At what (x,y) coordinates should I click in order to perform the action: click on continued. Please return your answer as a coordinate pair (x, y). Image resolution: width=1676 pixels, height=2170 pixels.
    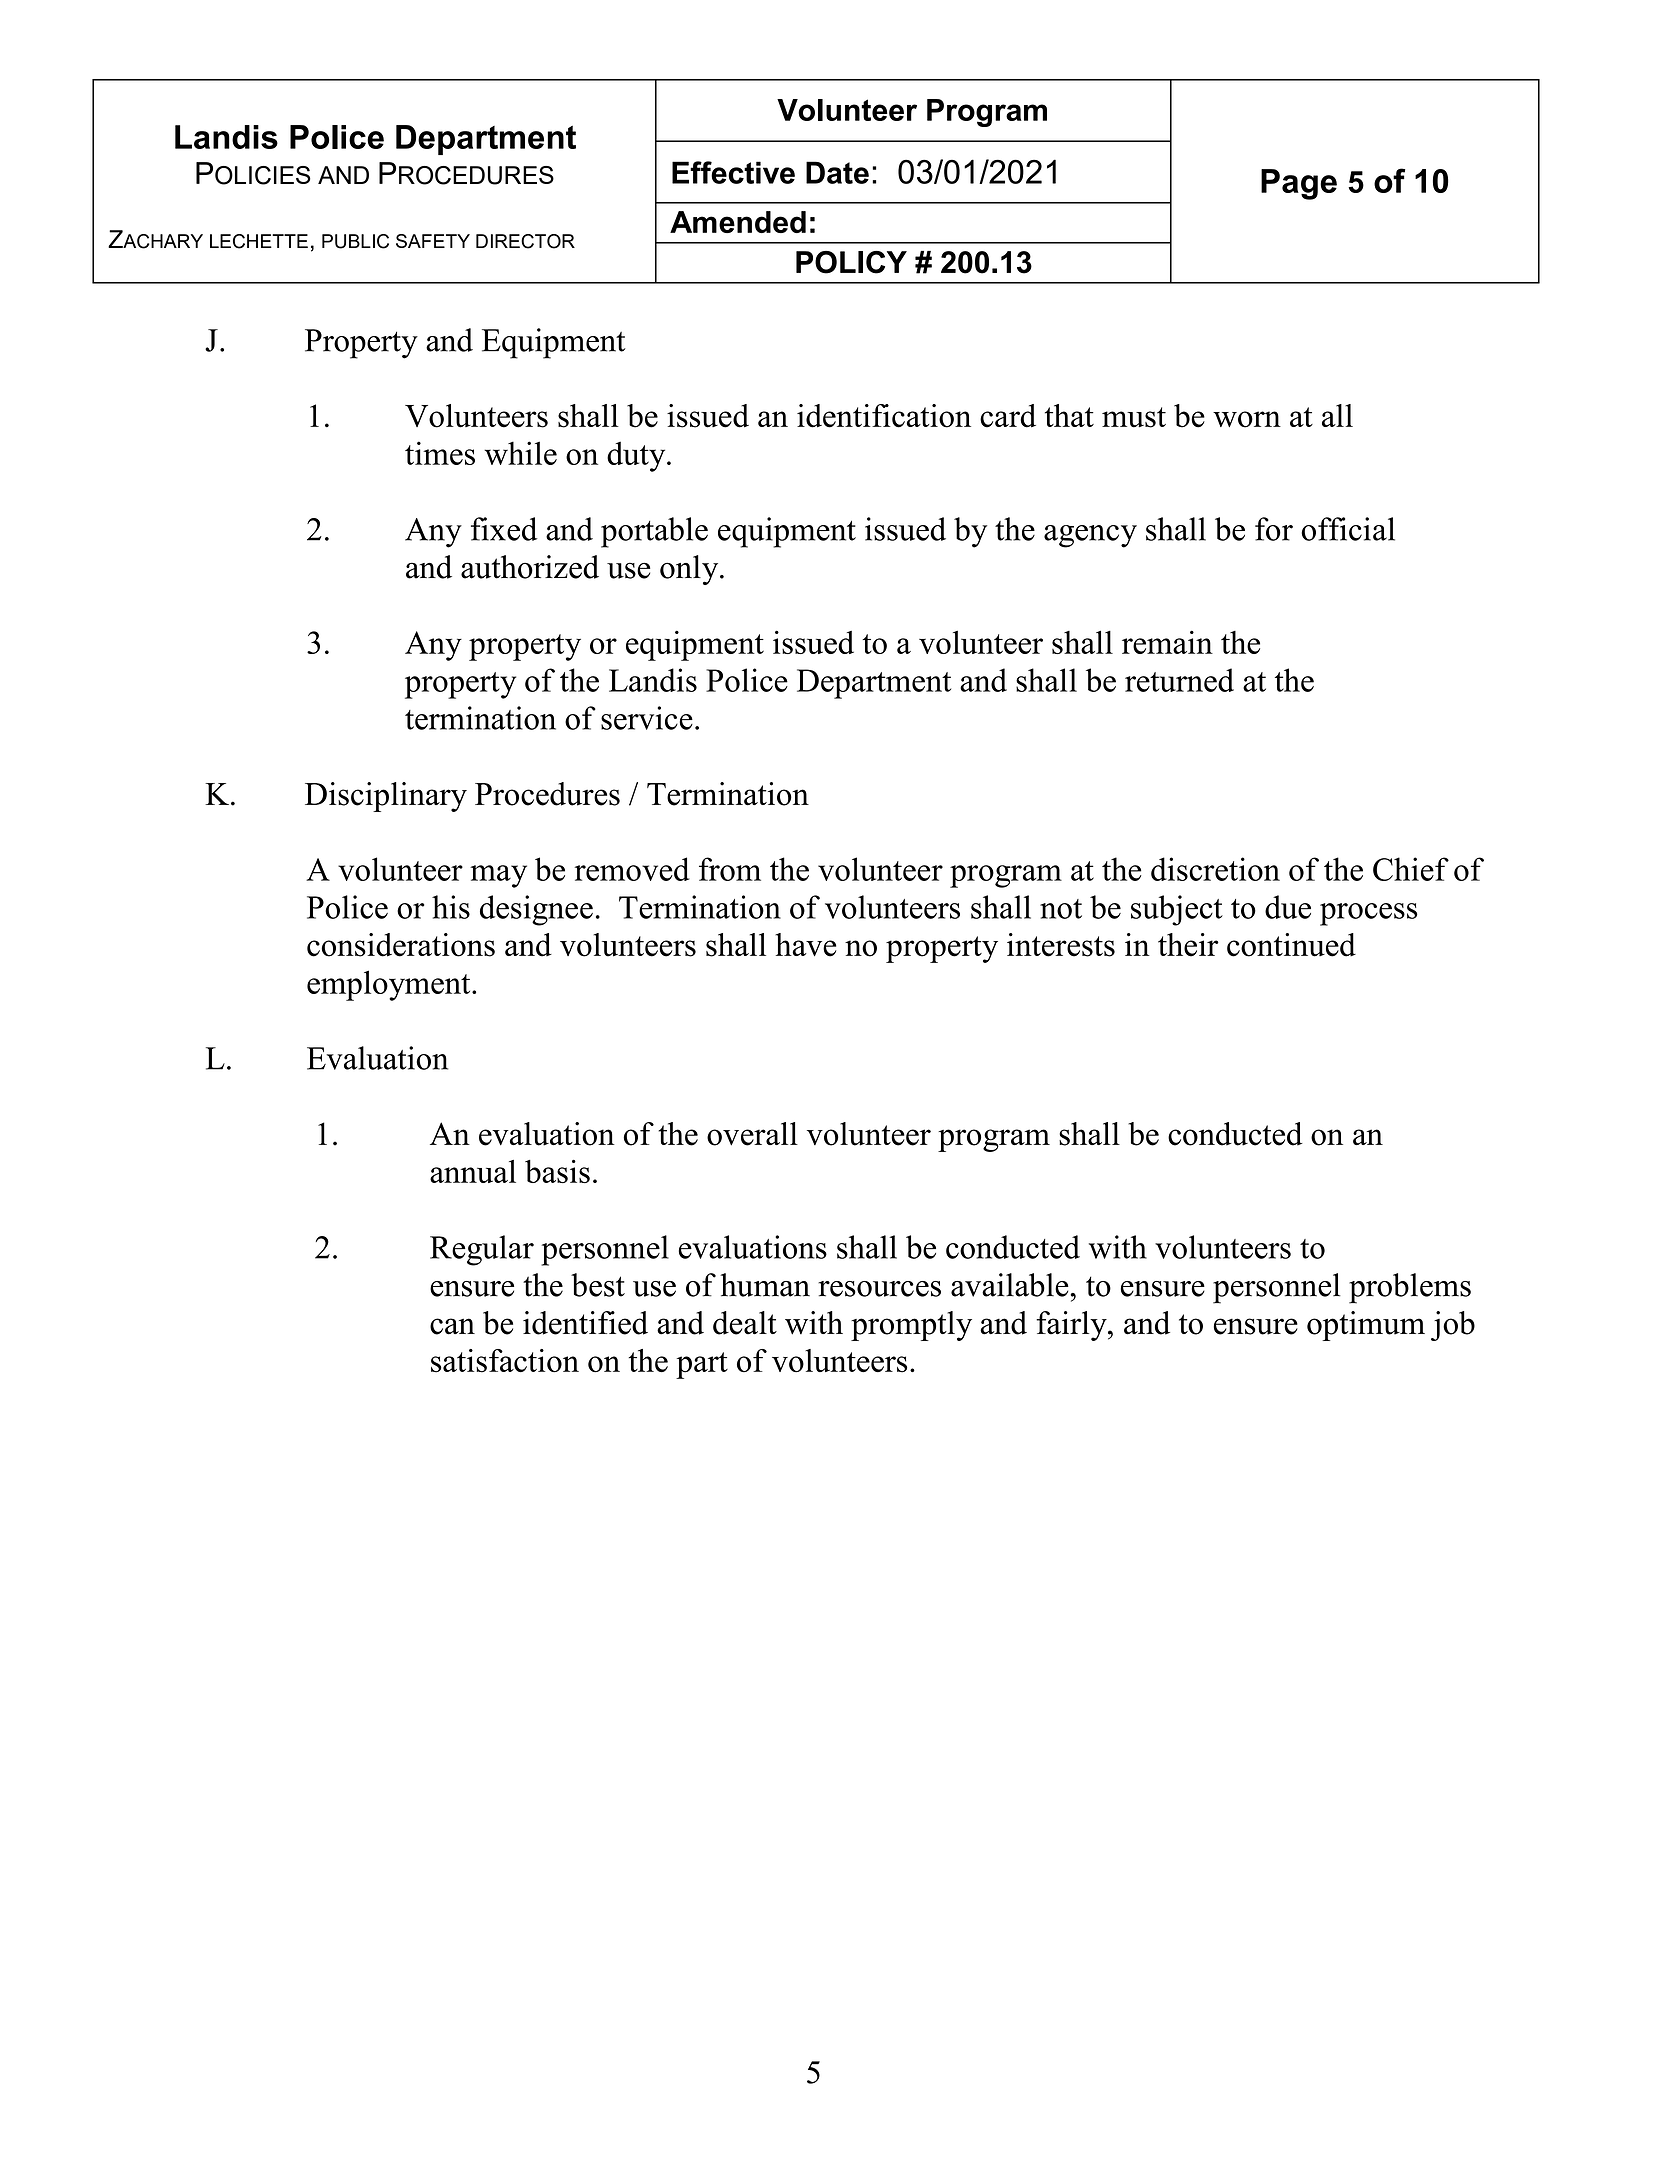
    Looking at the image, I should click on (1291, 945).
